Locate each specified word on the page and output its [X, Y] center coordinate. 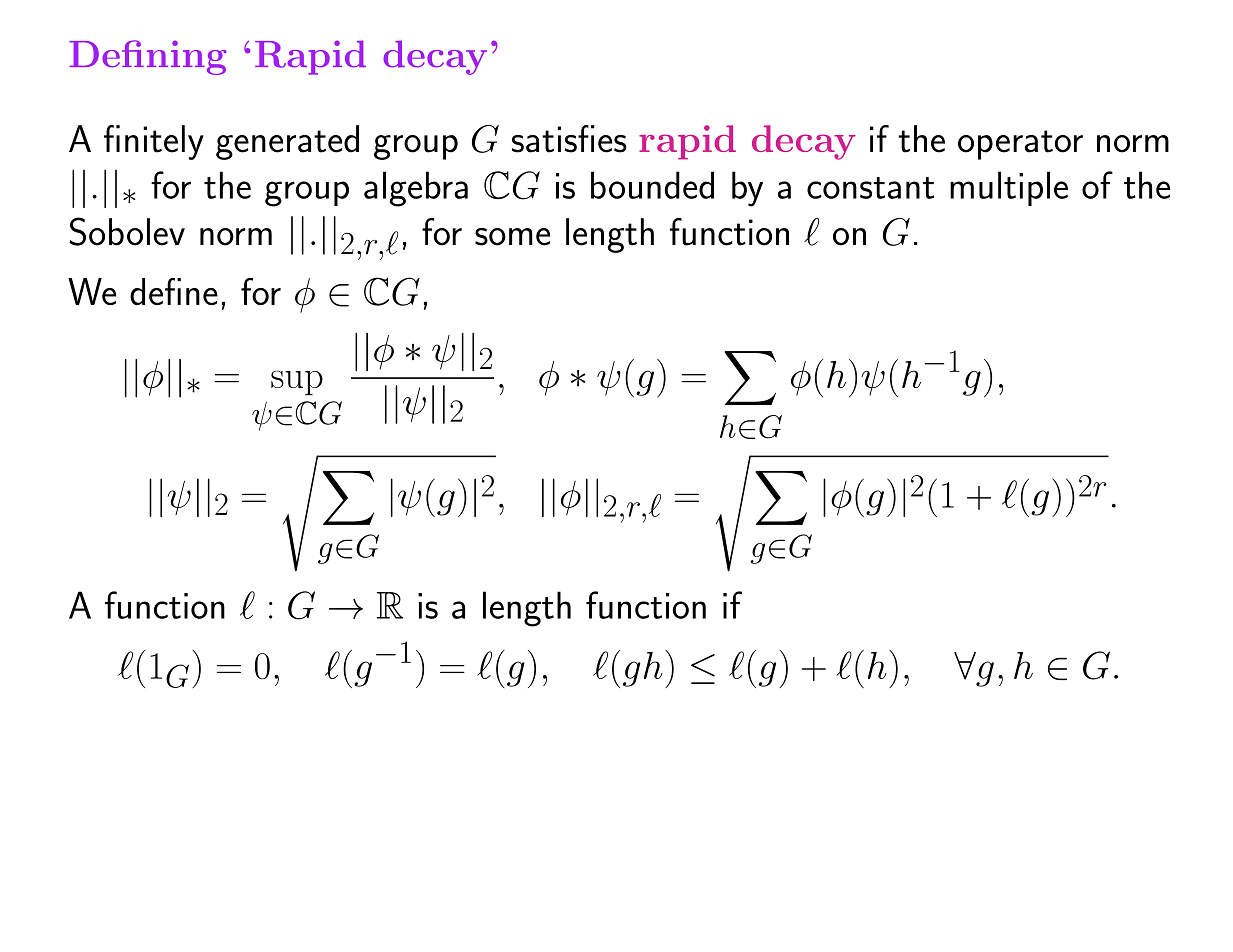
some [512, 237]
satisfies [569, 139]
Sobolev [127, 231]
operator [1020, 145]
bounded [652, 185]
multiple [1009, 188]
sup [297, 383]
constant [870, 188]
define [174, 291]
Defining [148, 57]
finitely [154, 142]
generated [287, 142]
